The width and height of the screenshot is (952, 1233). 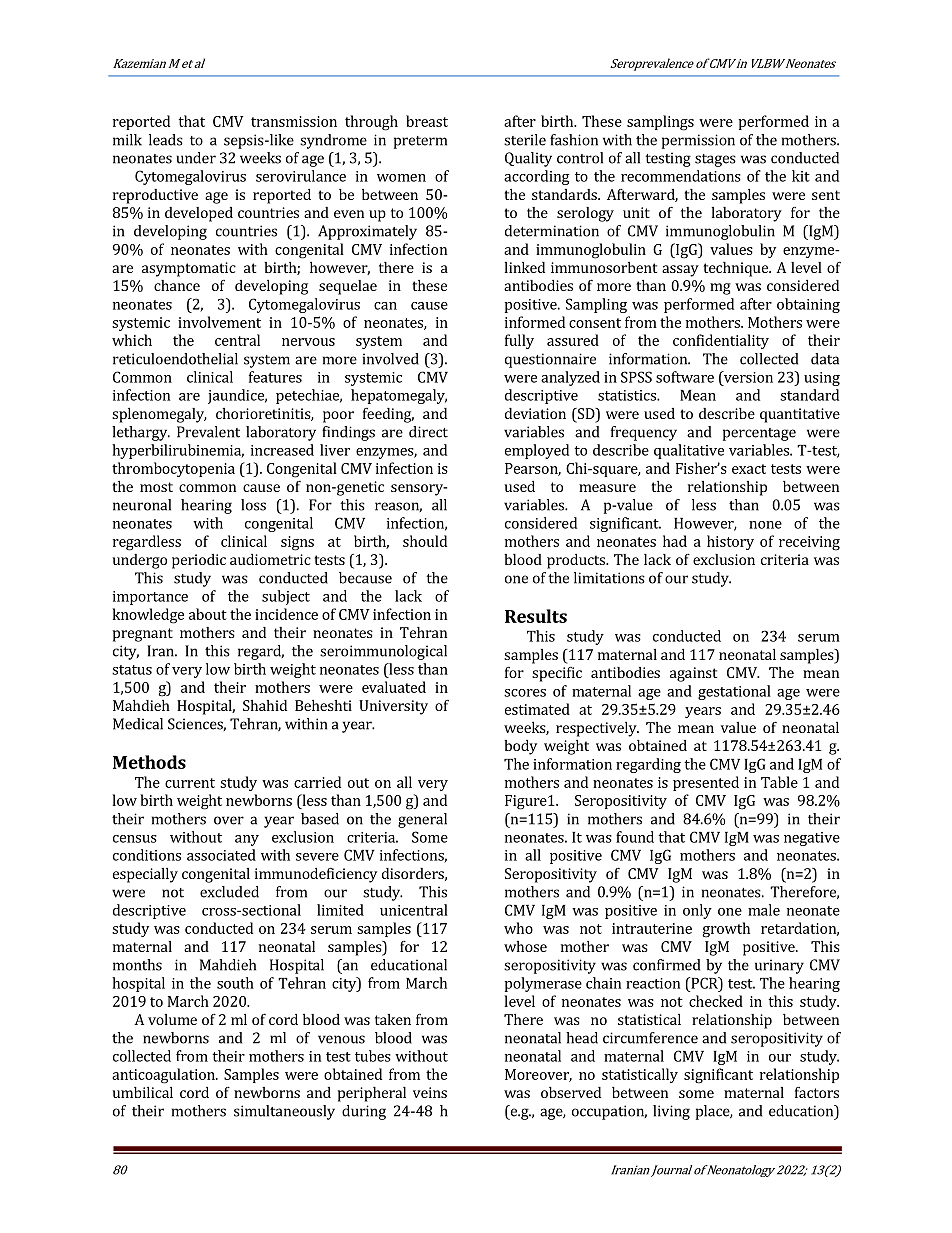 What do you see at coordinates (693, 674) in the screenshot?
I see `against` at bounding box center [693, 674].
